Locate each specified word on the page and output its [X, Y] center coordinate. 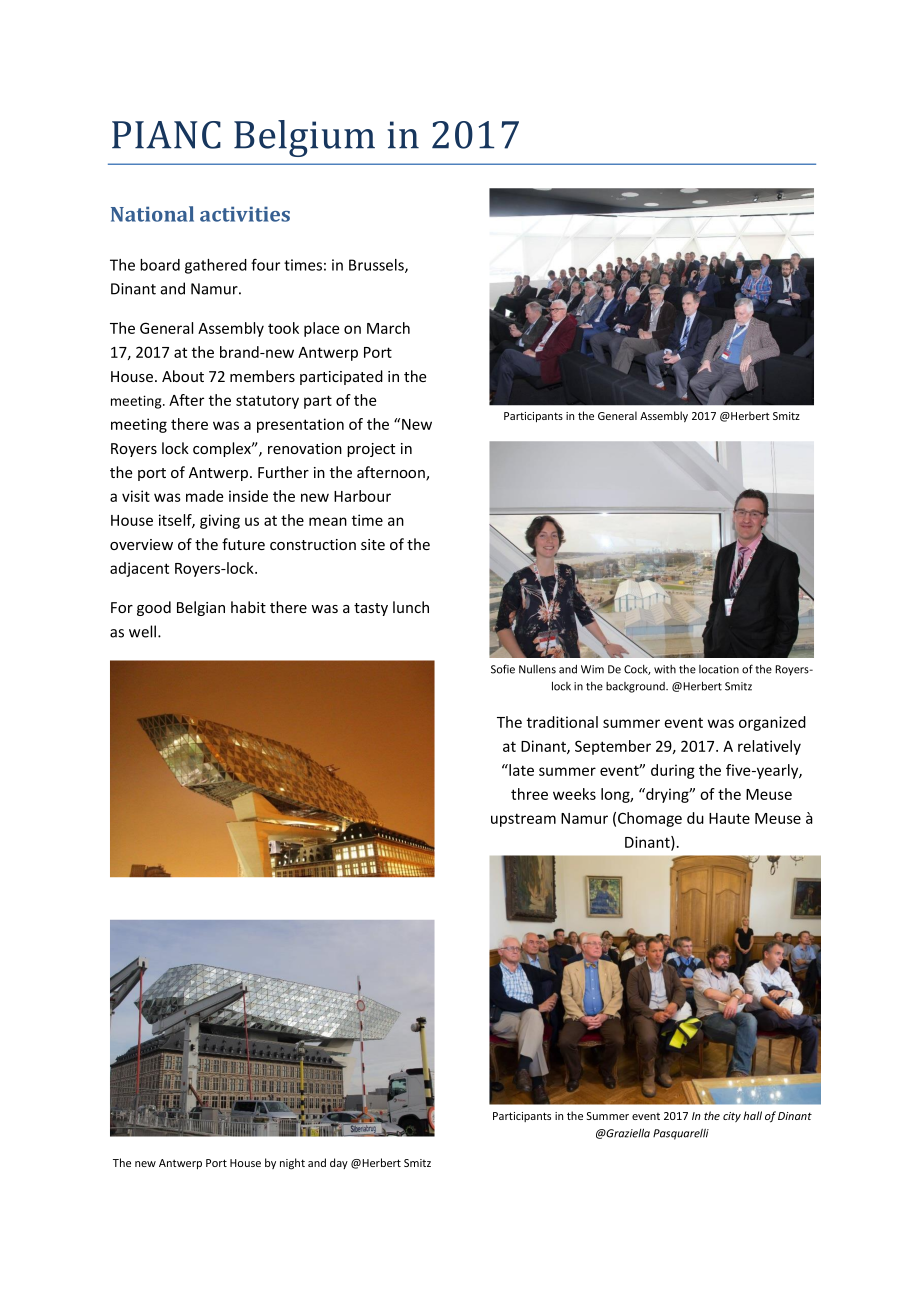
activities [245, 214]
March [388, 328]
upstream [523, 820]
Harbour [362, 496]
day [339, 1163]
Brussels [377, 266]
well [144, 631]
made [204, 496]
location [719, 669]
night [292, 1164]
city [732, 1117]
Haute [729, 818]
